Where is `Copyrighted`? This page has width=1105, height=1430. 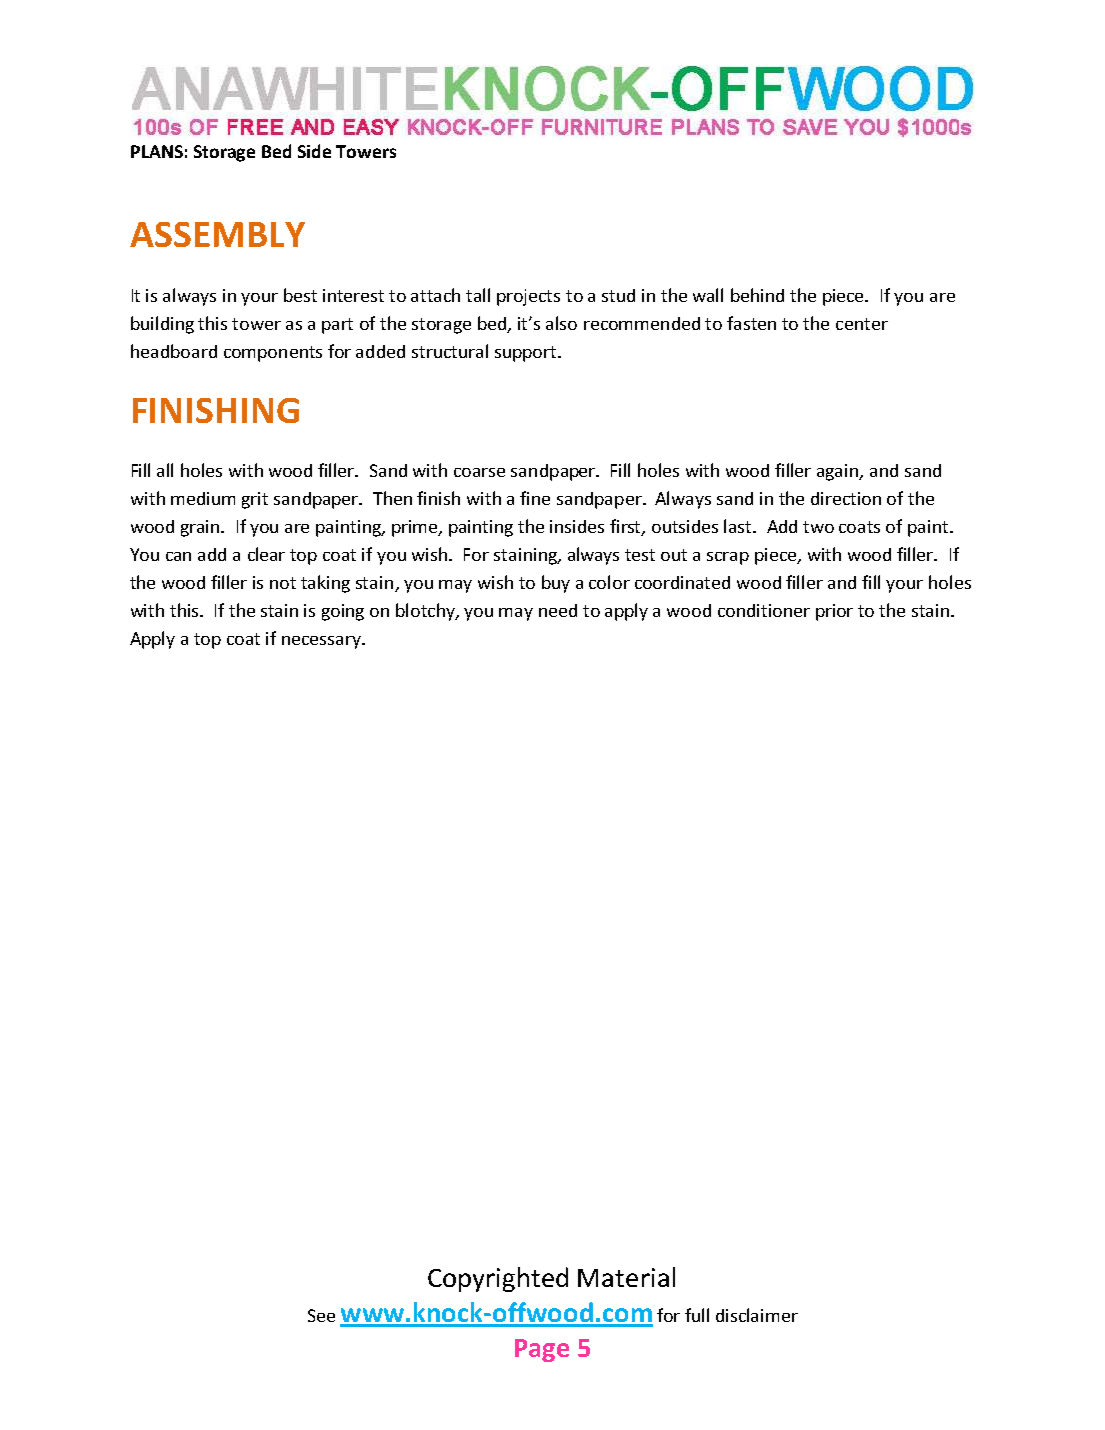
Copyrighted is located at coordinates (498, 1279).
